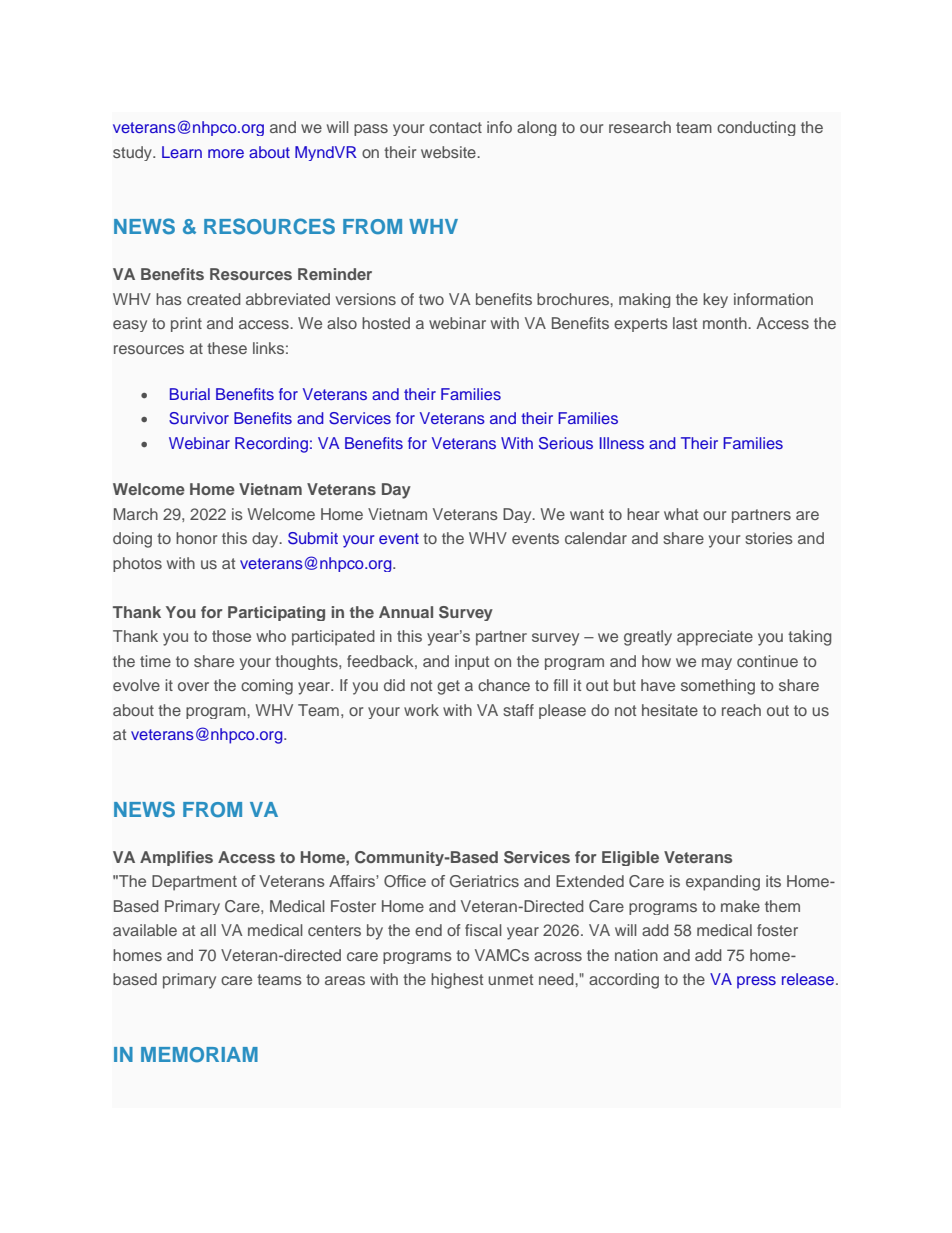 The height and width of the screenshot is (1233, 952). Describe the element at coordinates (756, 128) in the screenshot. I see `conducting` at that location.
